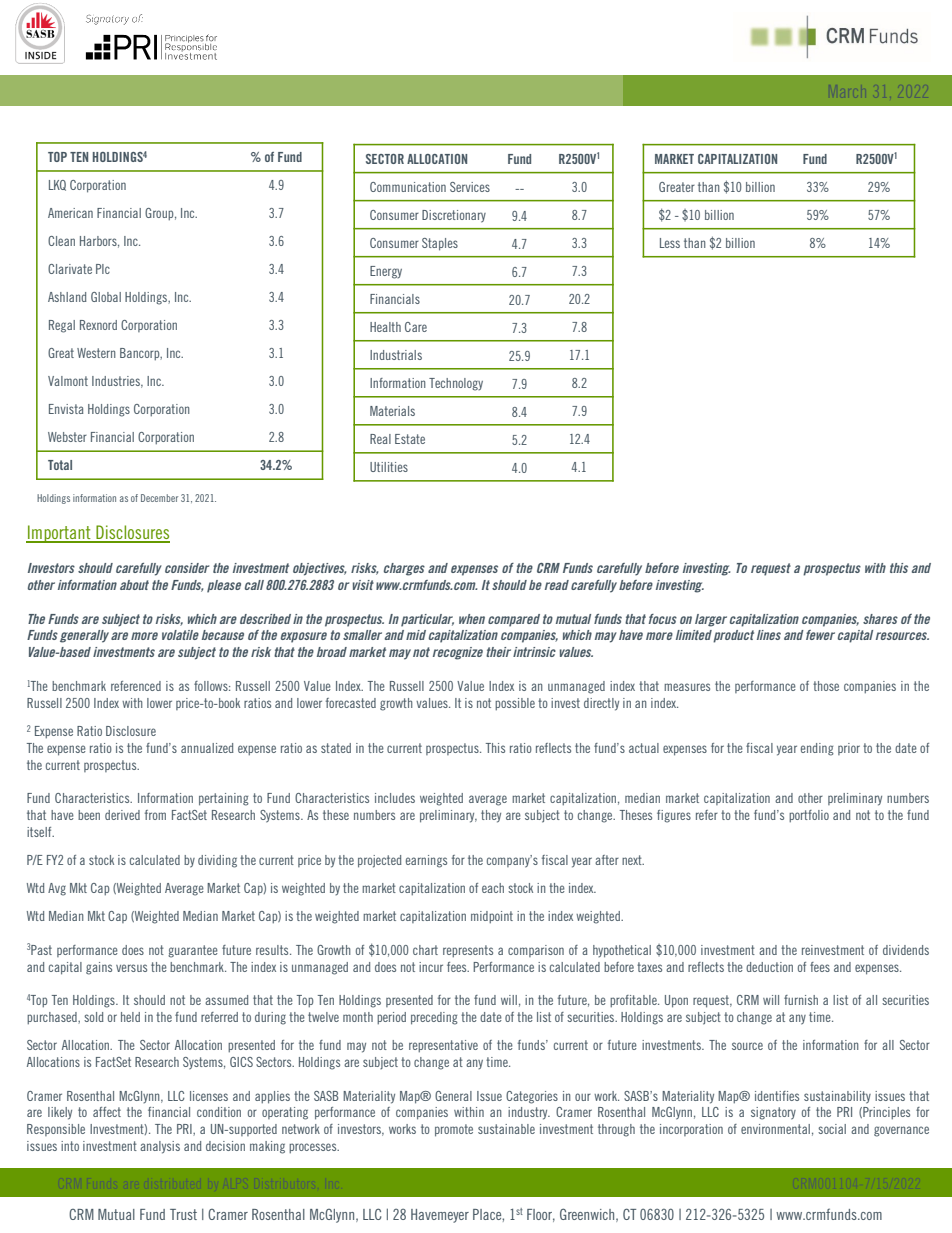  What do you see at coordinates (880, 619) in the document?
I see `shares` at bounding box center [880, 619].
